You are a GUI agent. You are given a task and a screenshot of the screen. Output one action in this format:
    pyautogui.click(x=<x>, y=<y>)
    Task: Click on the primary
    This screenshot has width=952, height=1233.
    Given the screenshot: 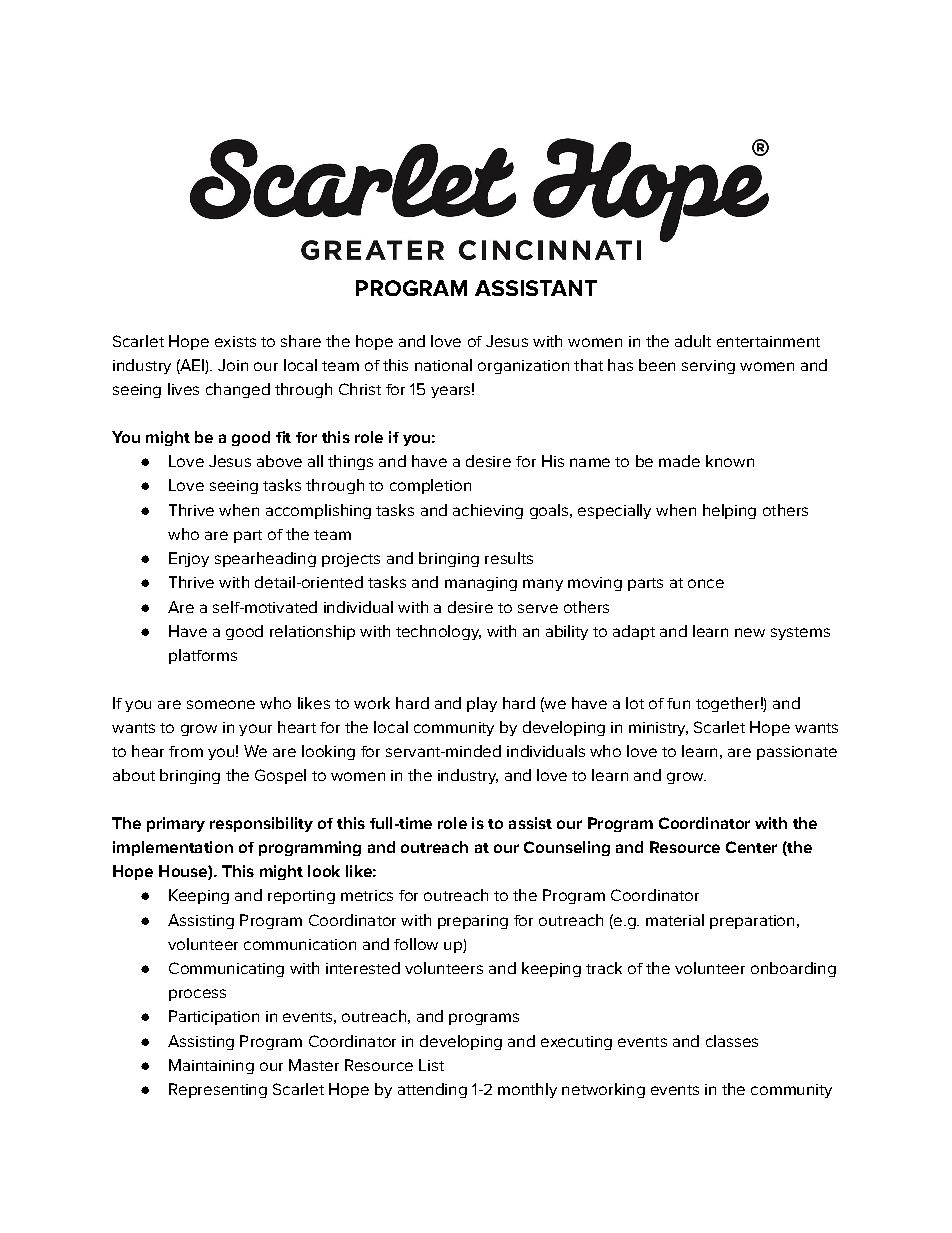 What is the action you would take?
    pyautogui.click(x=176, y=824)
